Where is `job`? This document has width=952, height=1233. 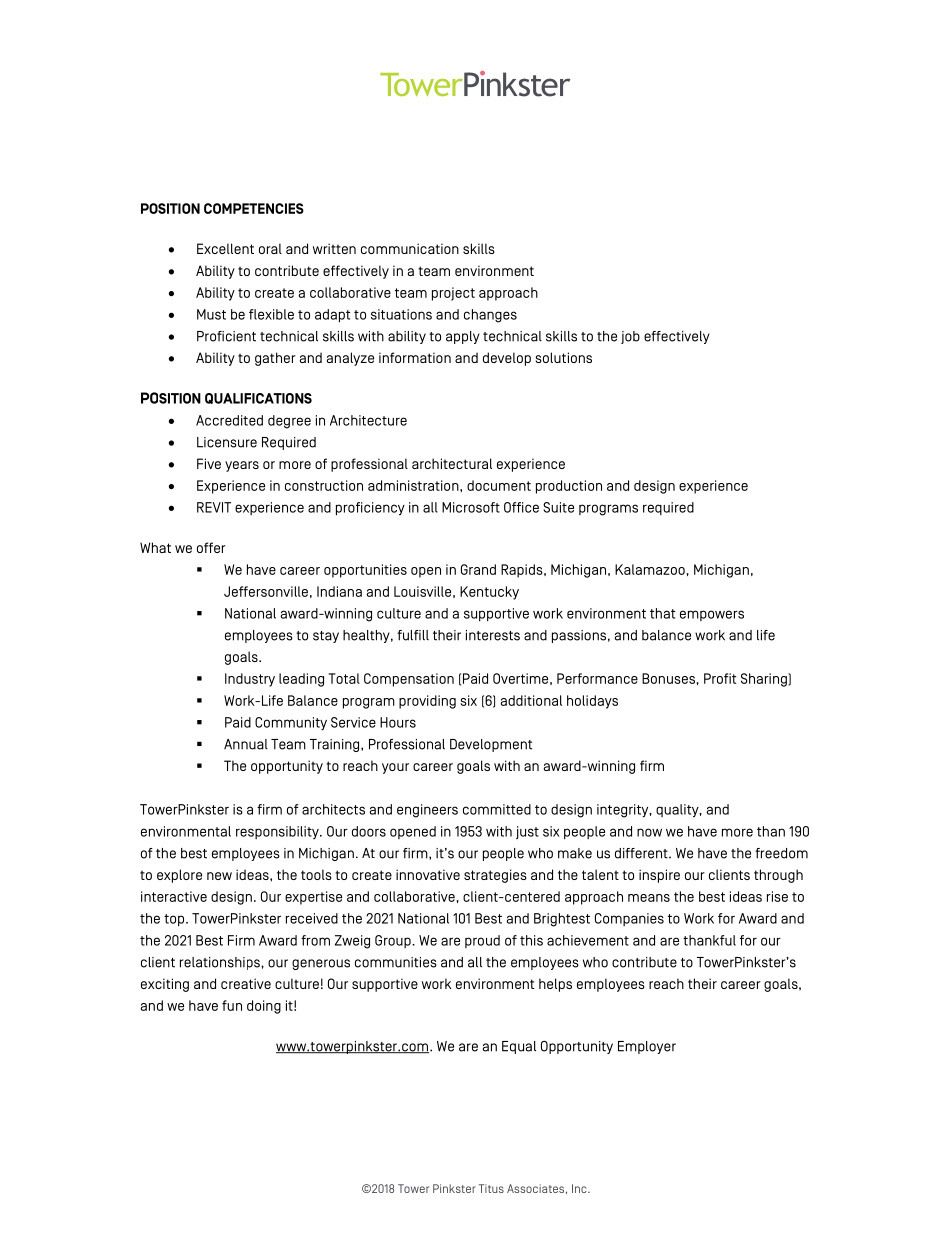 job is located at coordinates (630, 337).
